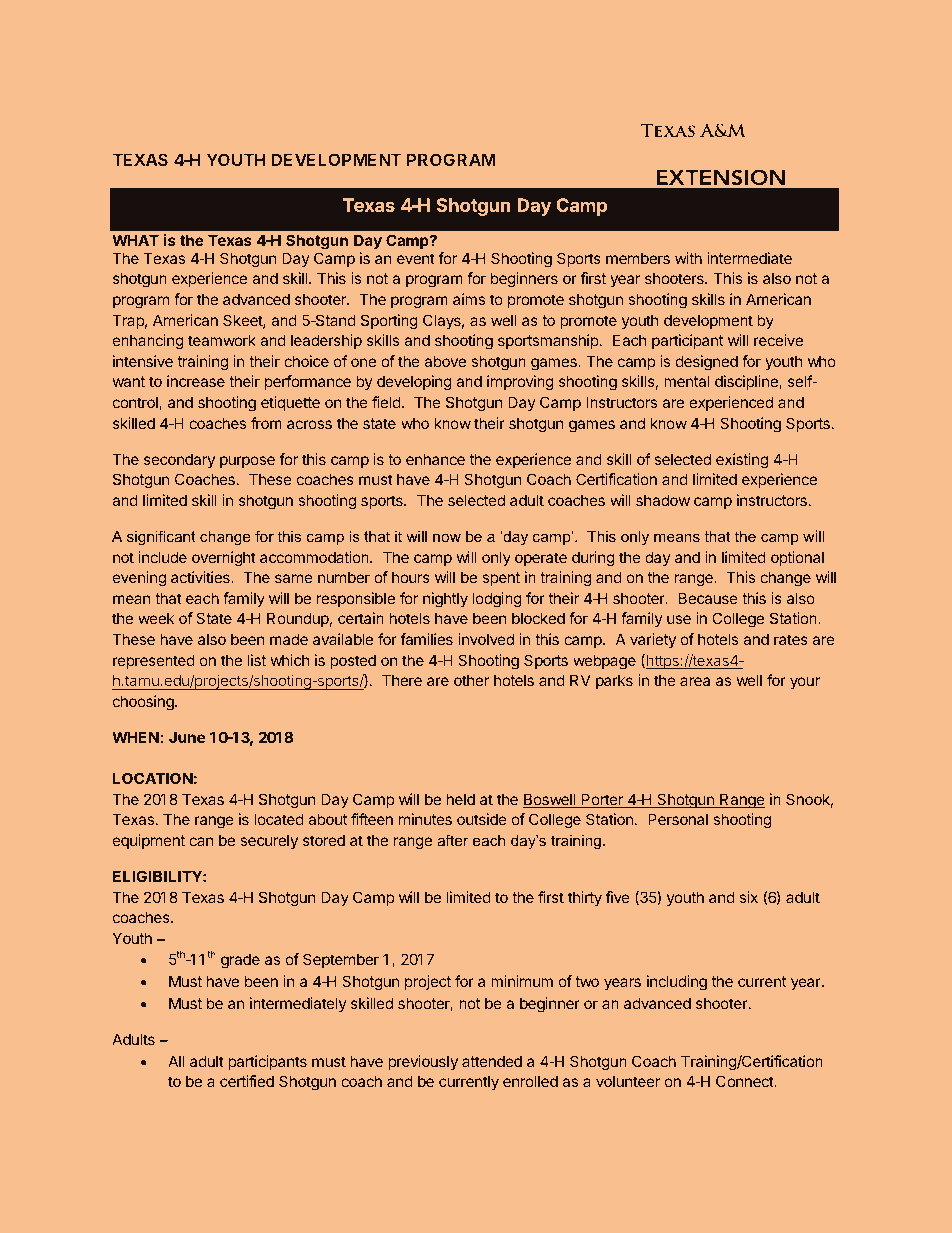 The width and height of the page is (952, 1233). Describe the element at coordinates (135, 240) in the page. I see `WHAT` at that location.
